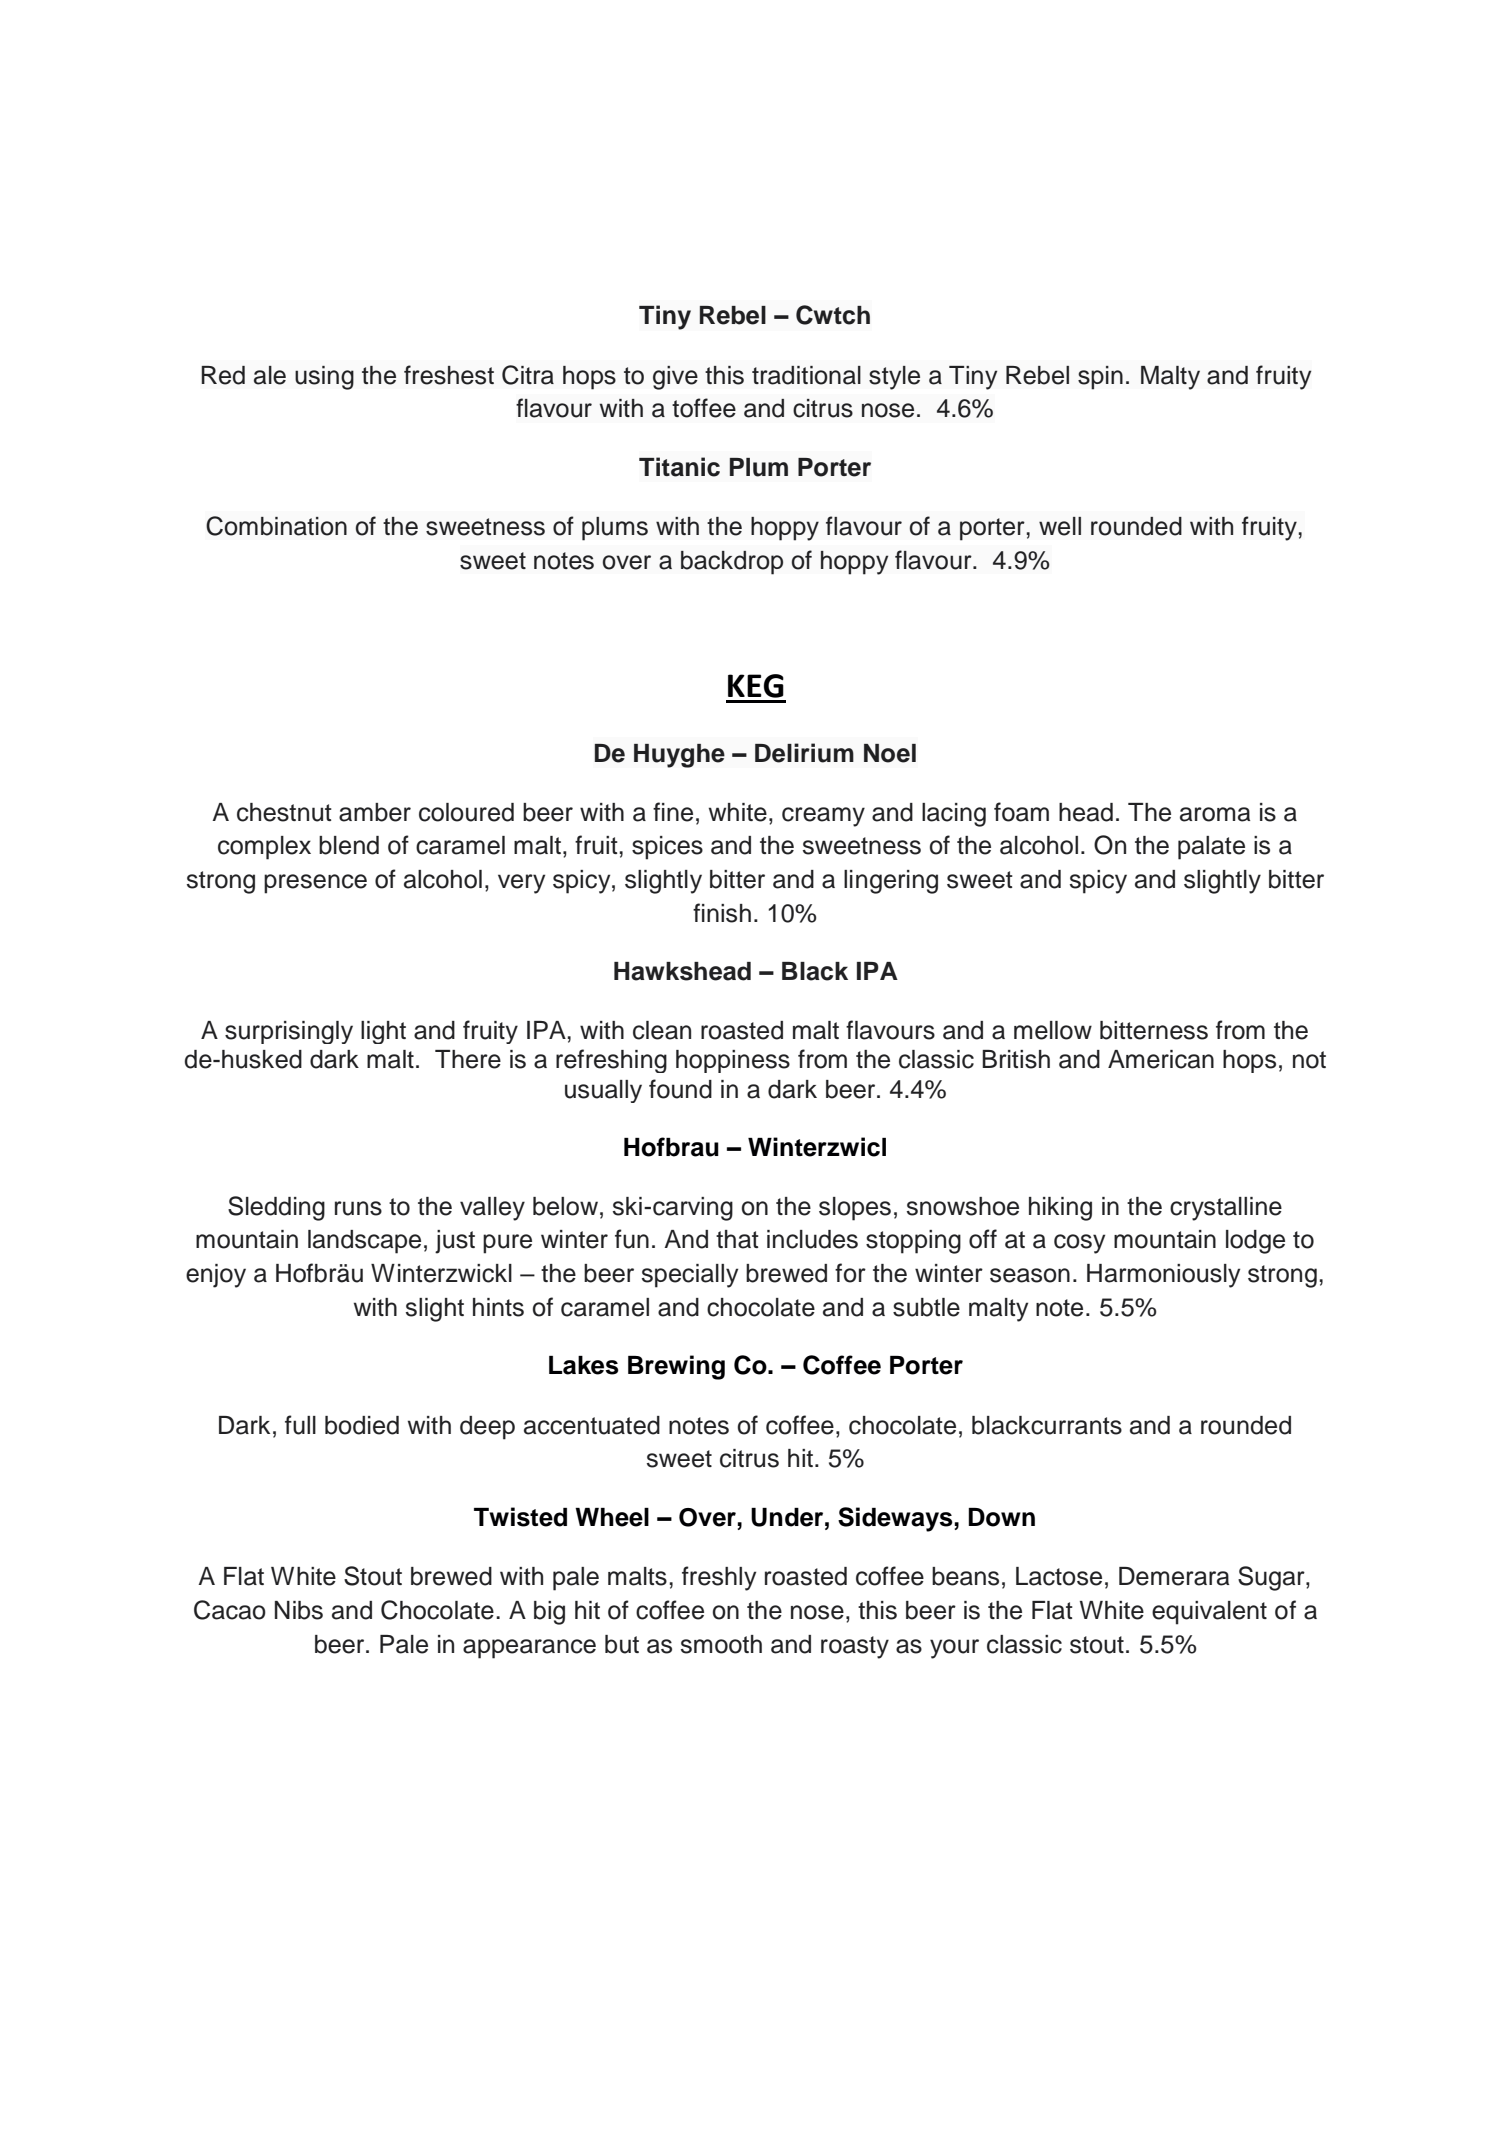  I want to click on that, so click(737, 1239).
